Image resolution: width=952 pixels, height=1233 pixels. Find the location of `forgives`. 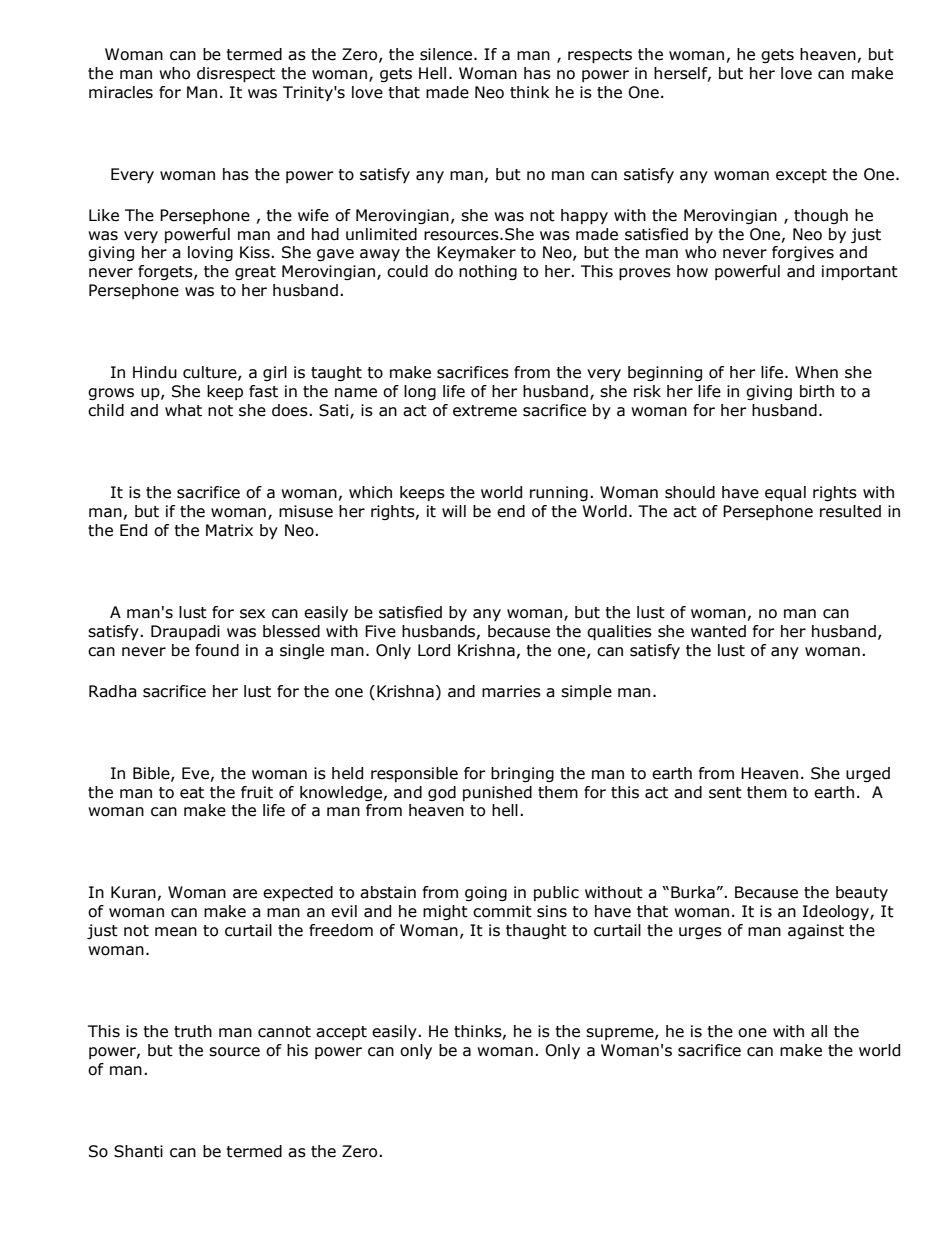

forgives is located at coordinates (803, 254).
